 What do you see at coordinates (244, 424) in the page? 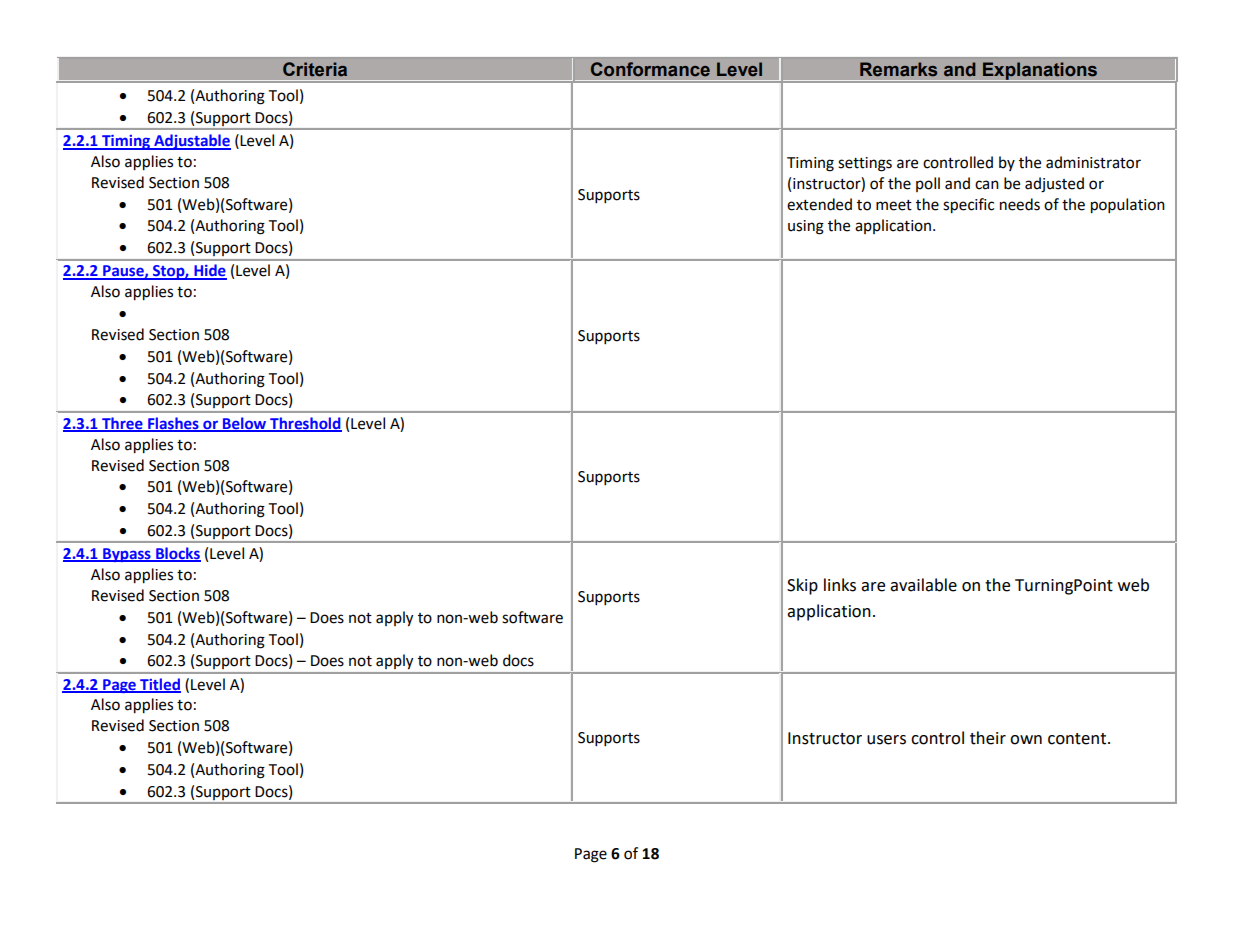
I see `Below` at bounding box center [244, 424].
